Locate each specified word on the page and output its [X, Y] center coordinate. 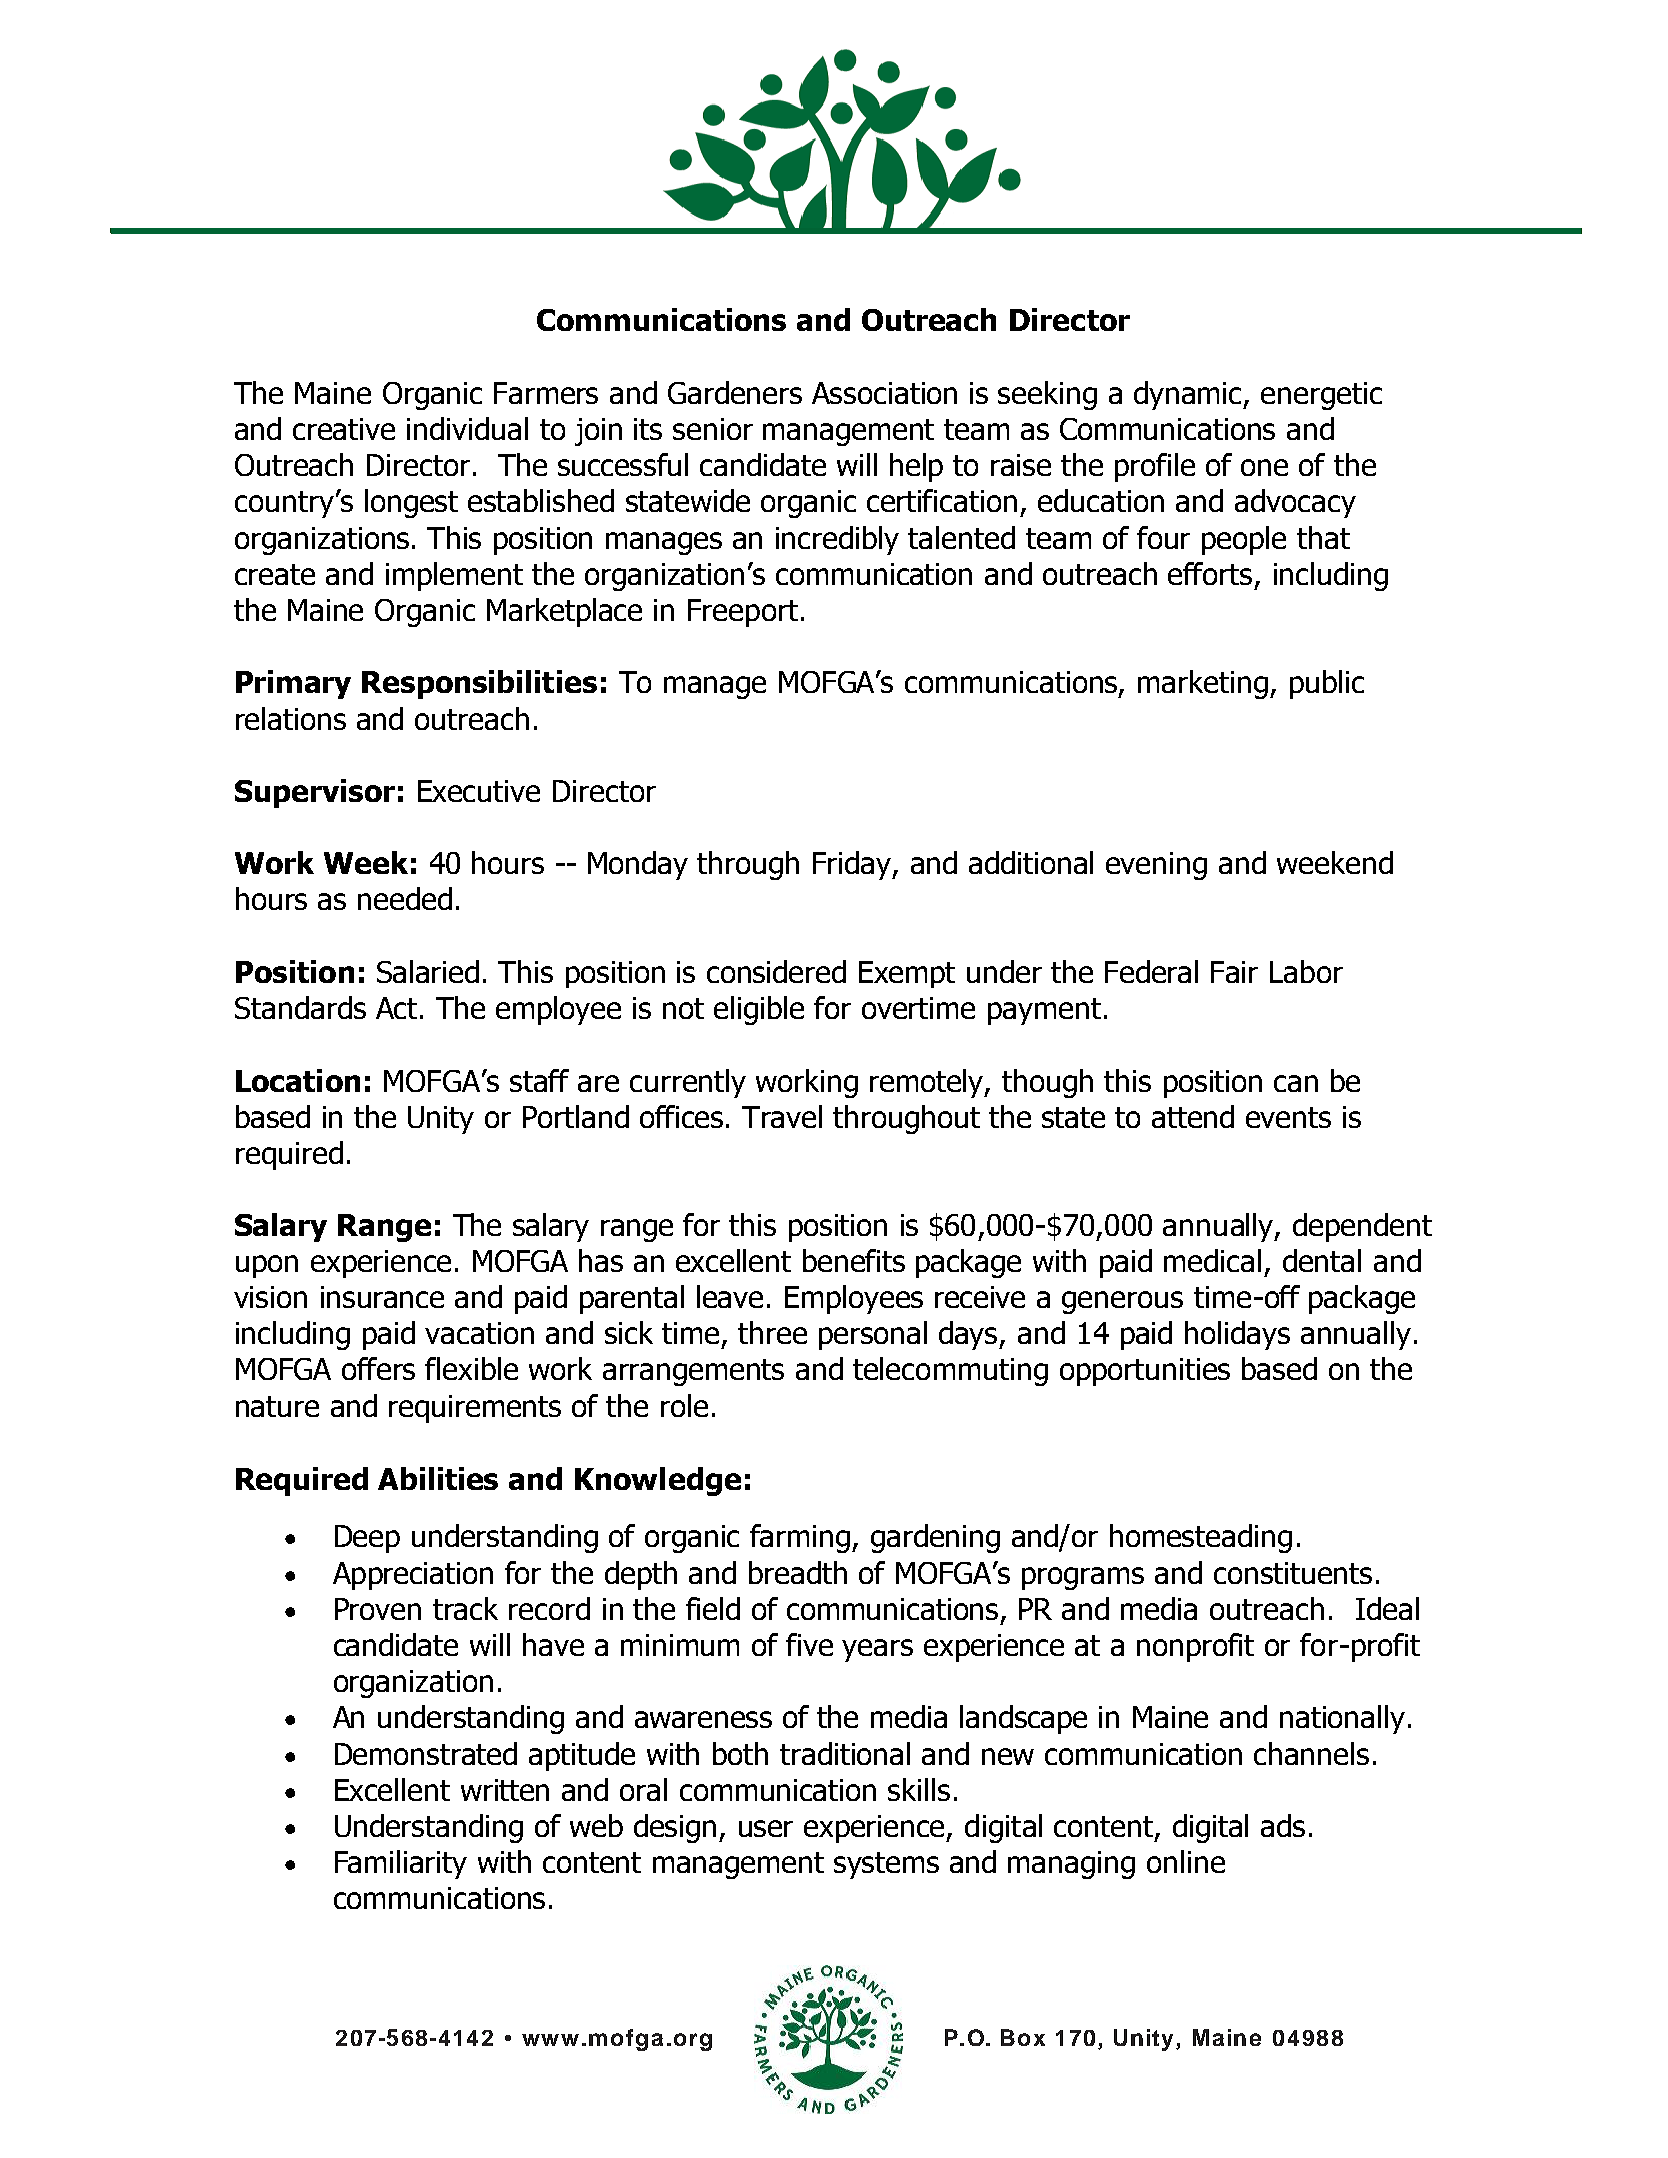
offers [378, 1368]
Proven [378, 1609]
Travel [782, 1116]
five [809, 1644]
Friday [853, 865]
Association [884, 393]
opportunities [1145, 1372]
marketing [1203, 684]
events [1288, 1117]
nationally [1342, 1719]
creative [344, 429]
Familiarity [401, 1864]
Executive [479, 791]
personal [873, 1335]
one [1264, 467]
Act [398, 1008]
